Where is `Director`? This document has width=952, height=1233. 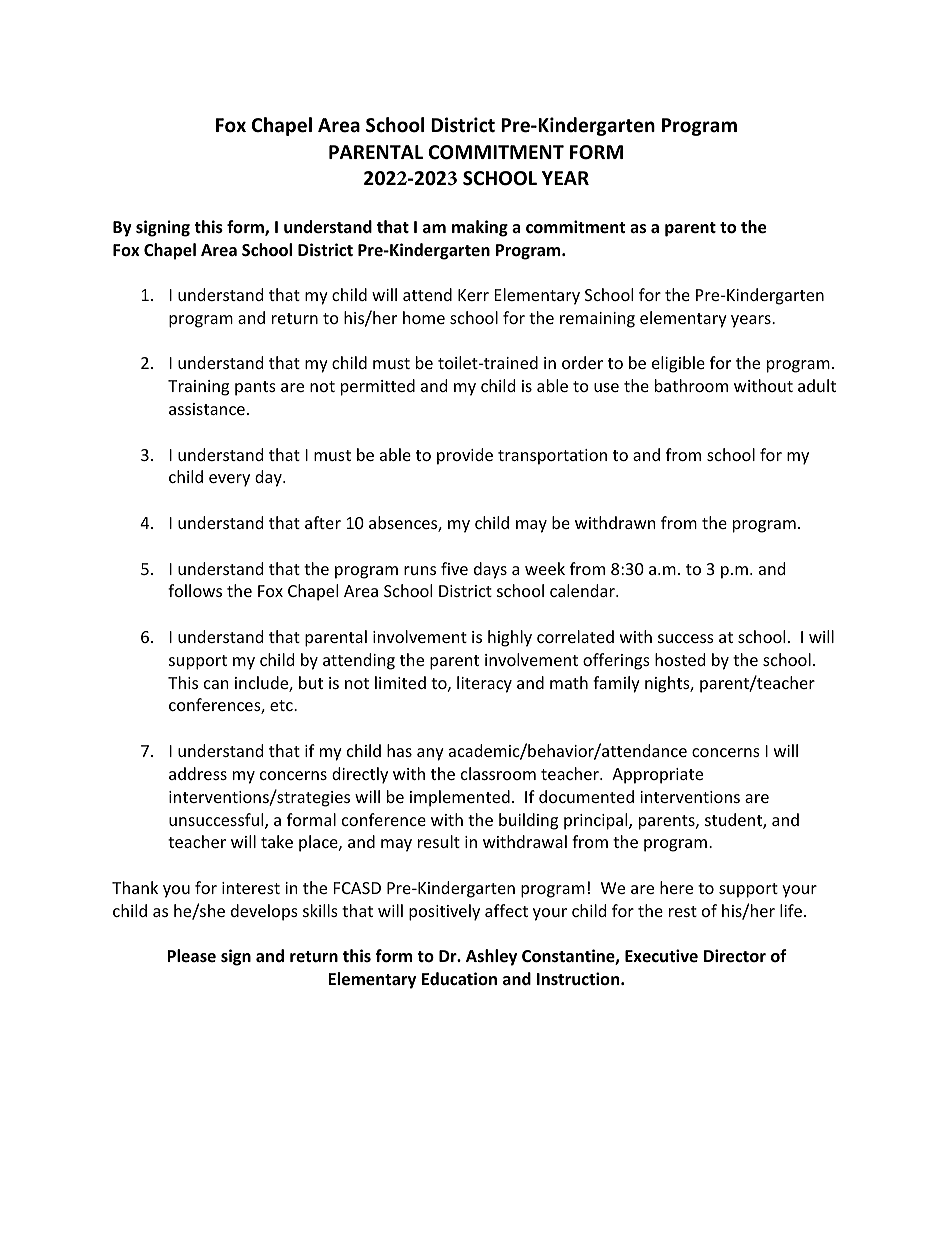 Director is located at coordinates (735, 956).
